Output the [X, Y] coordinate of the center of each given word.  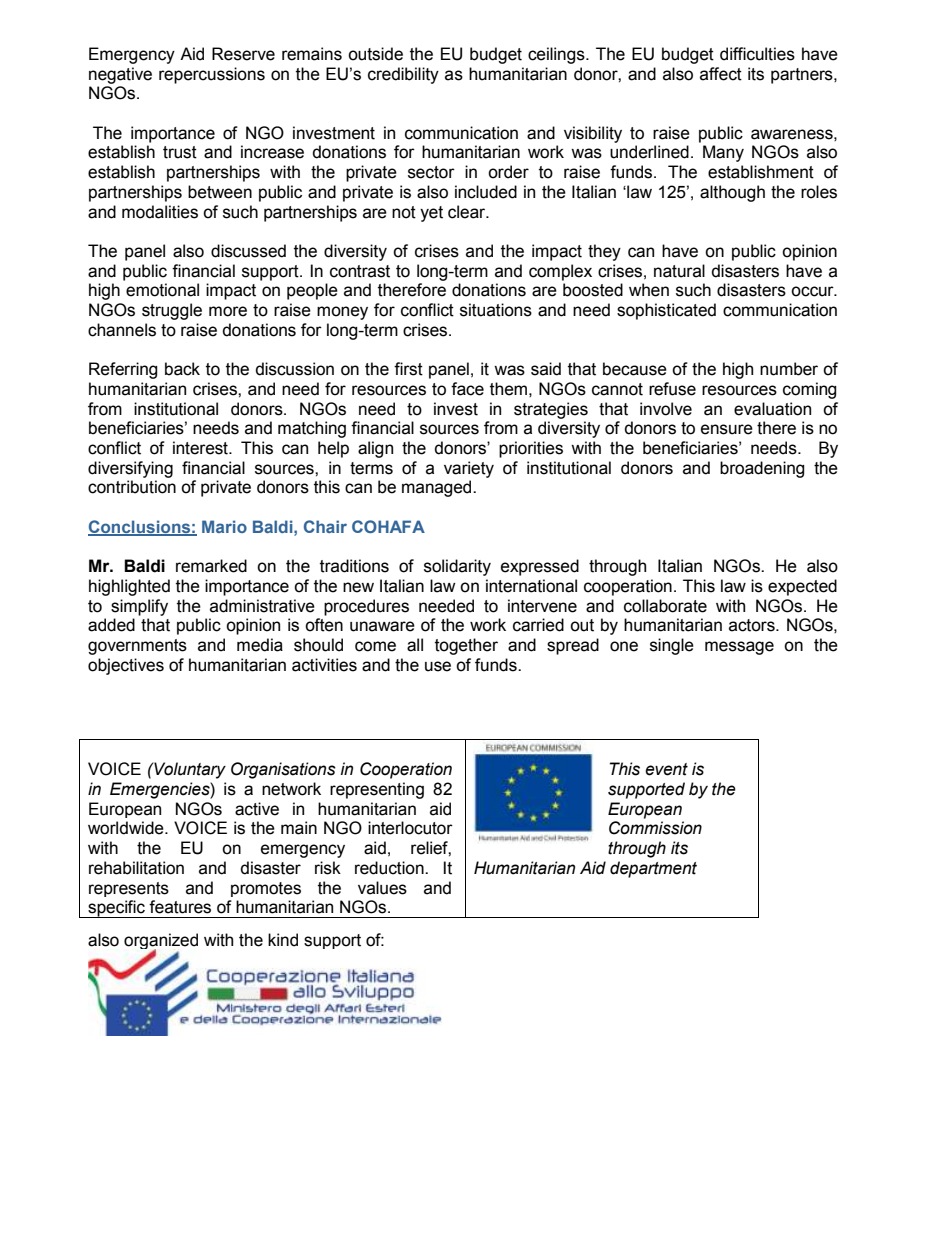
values [382, 888]
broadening [762, 469]
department [653, 869]
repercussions [212, 75]
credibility [403, 75]
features [180, 907]
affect [721, 74]
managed [438, 488]
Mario [224, 526]
